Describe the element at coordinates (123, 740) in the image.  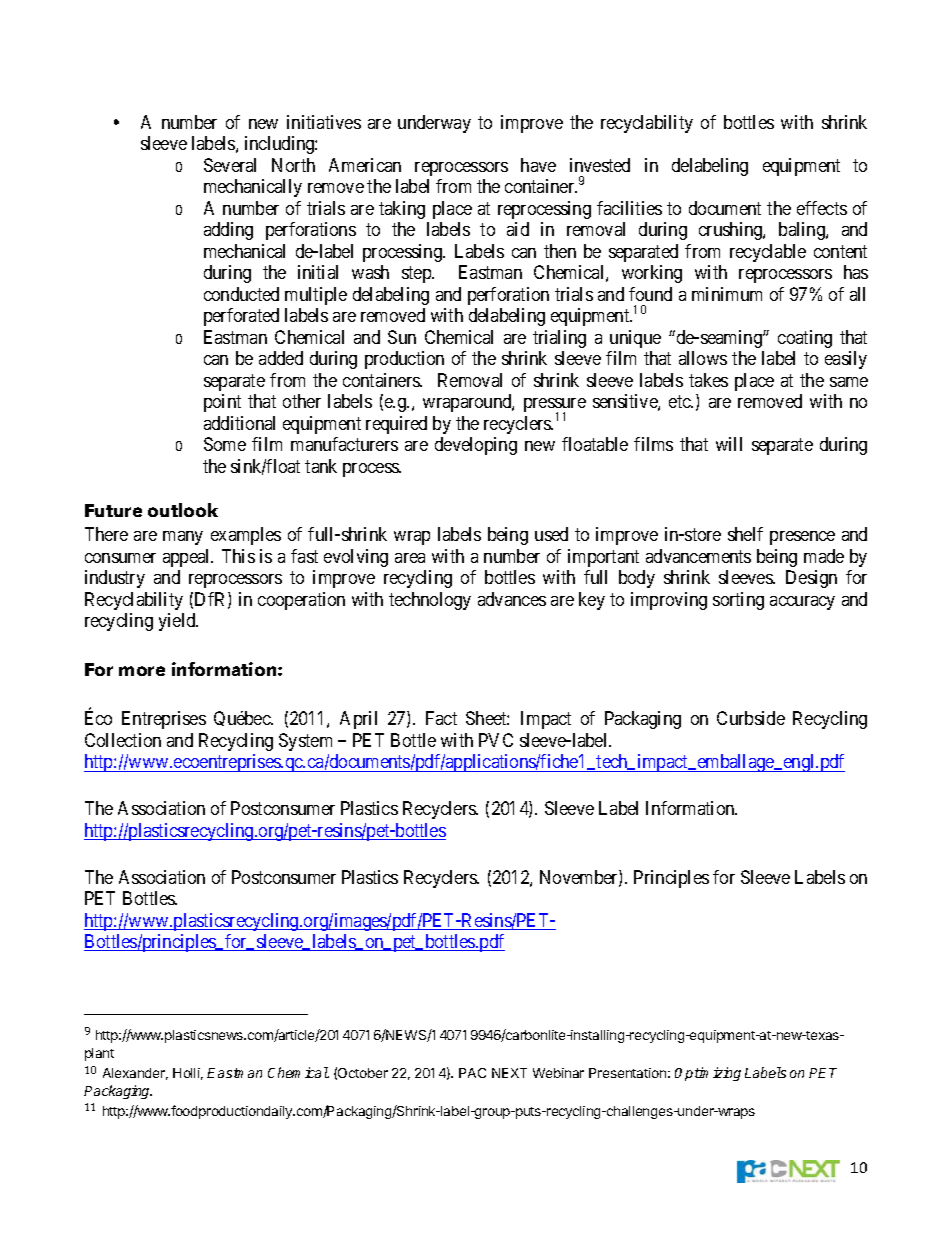
I see `Collection` at that location.
